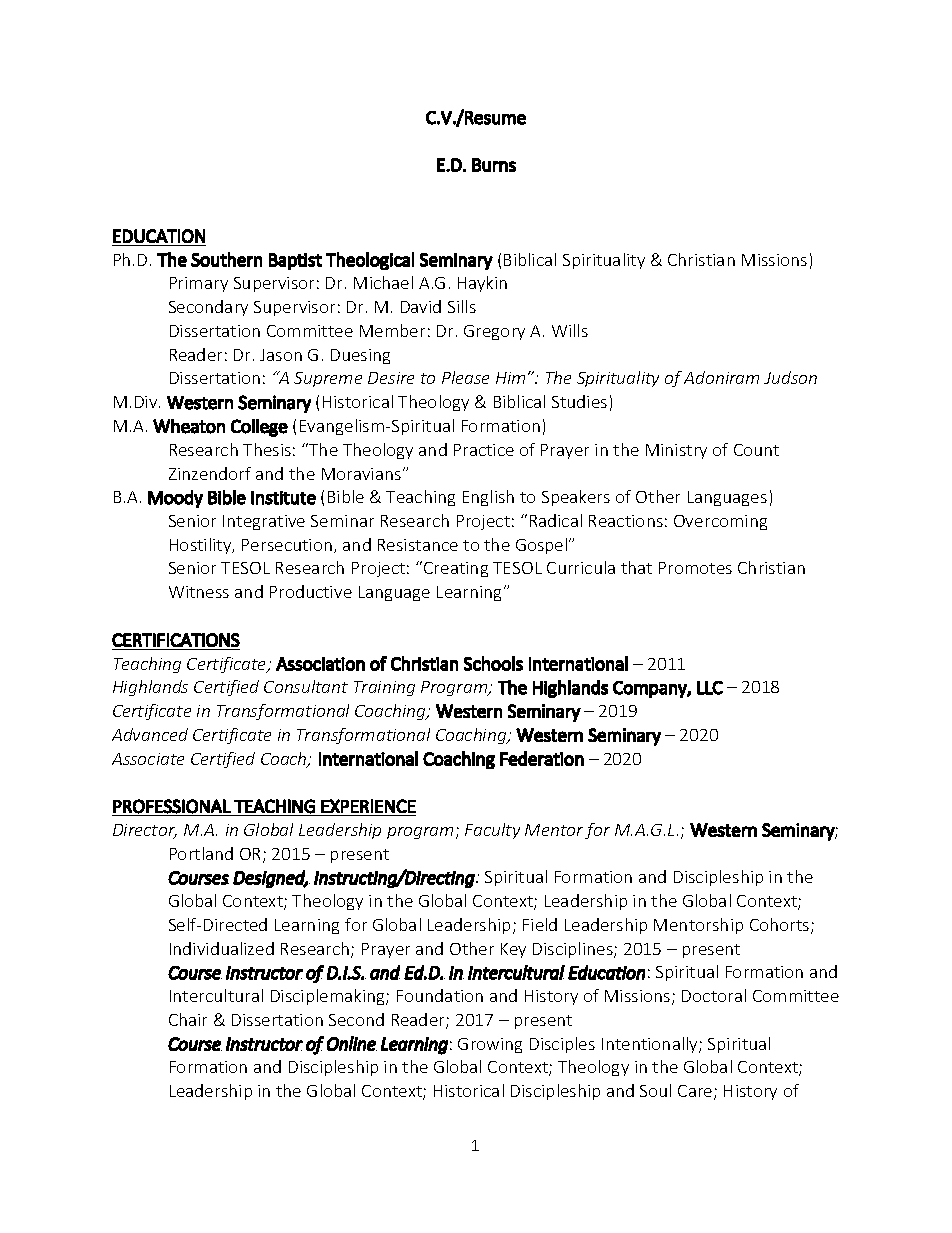 The width and height of the screenshot is (952, 1233). What do you see at coordinates (494, 165) in the screenshot?
I see `Burns` at bounding box center [494, 165].
